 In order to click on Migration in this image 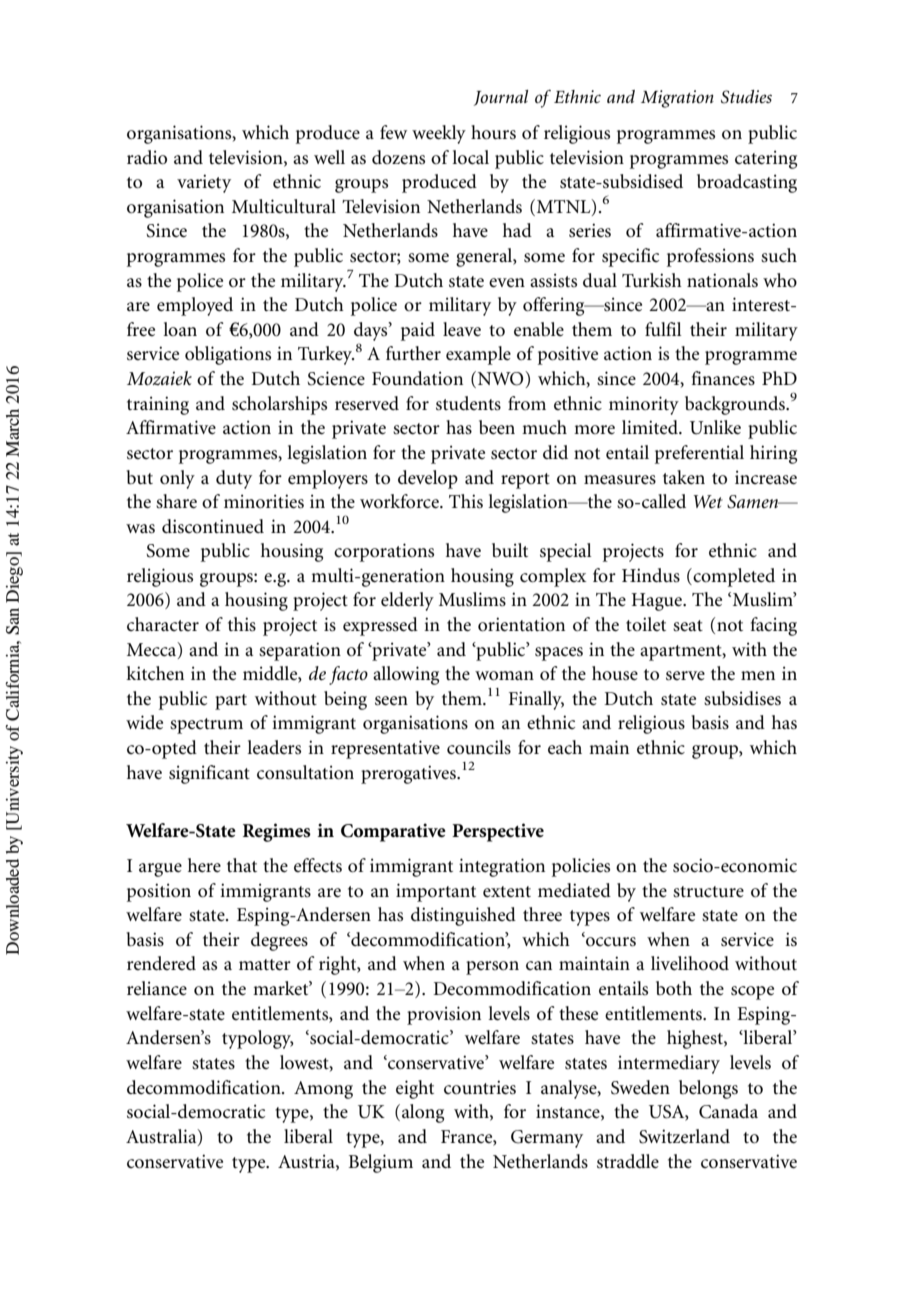, I will do `click(677, 99)`.
